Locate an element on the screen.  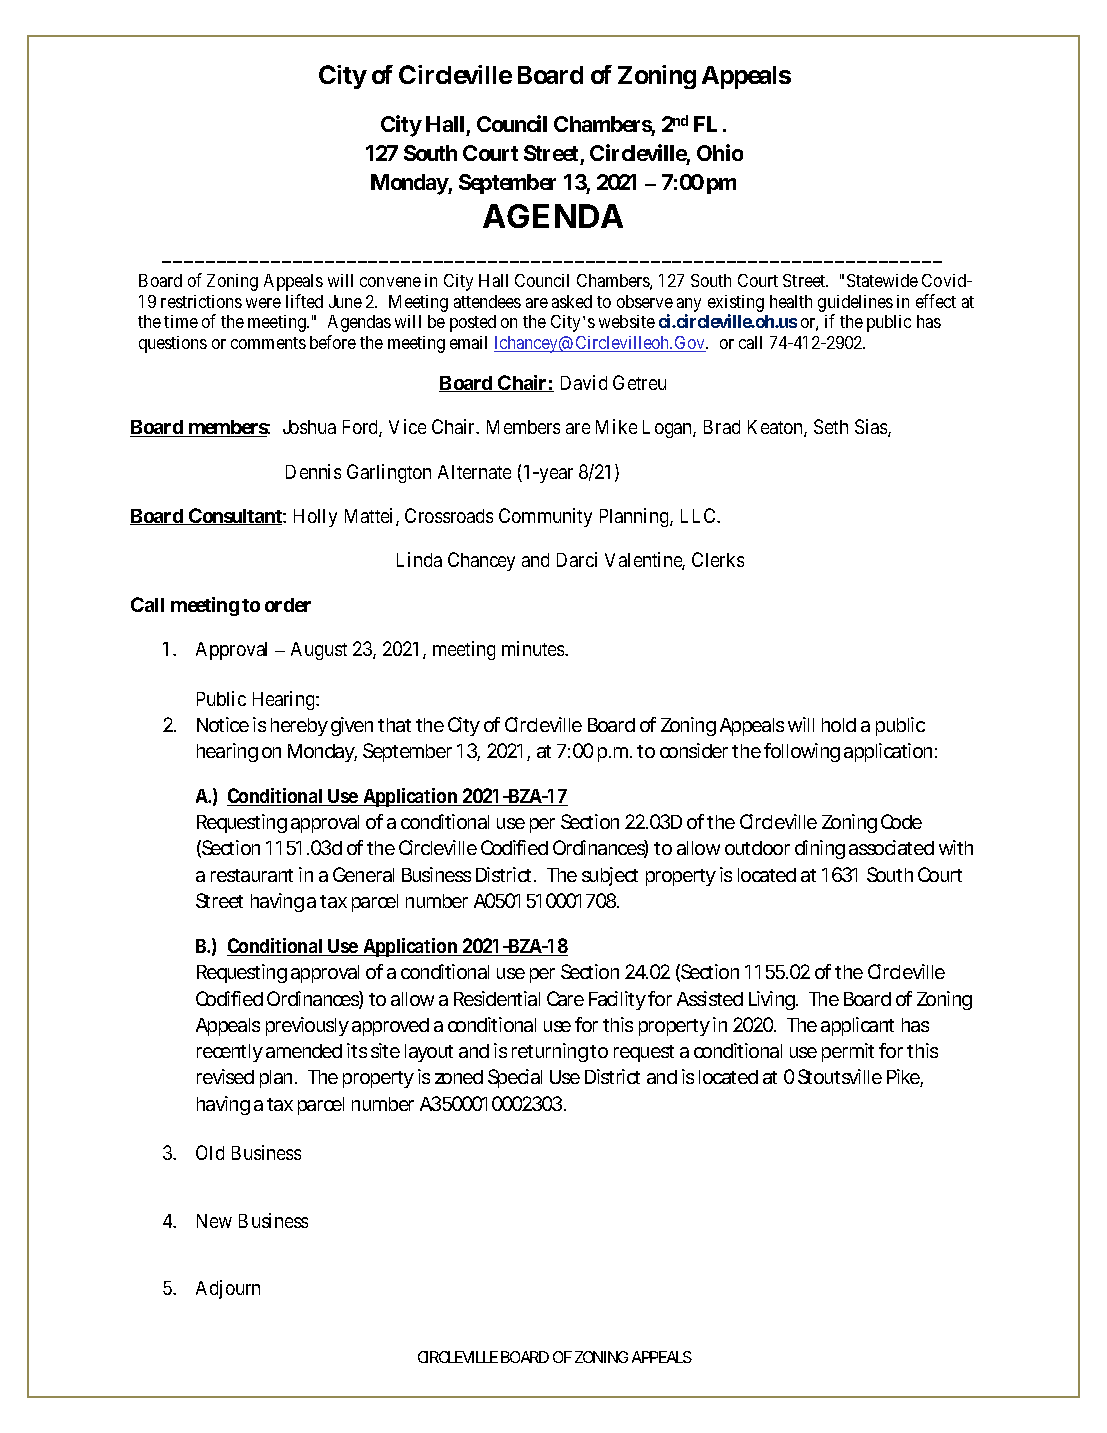
restaurant is located at coordinates (252, 875).
